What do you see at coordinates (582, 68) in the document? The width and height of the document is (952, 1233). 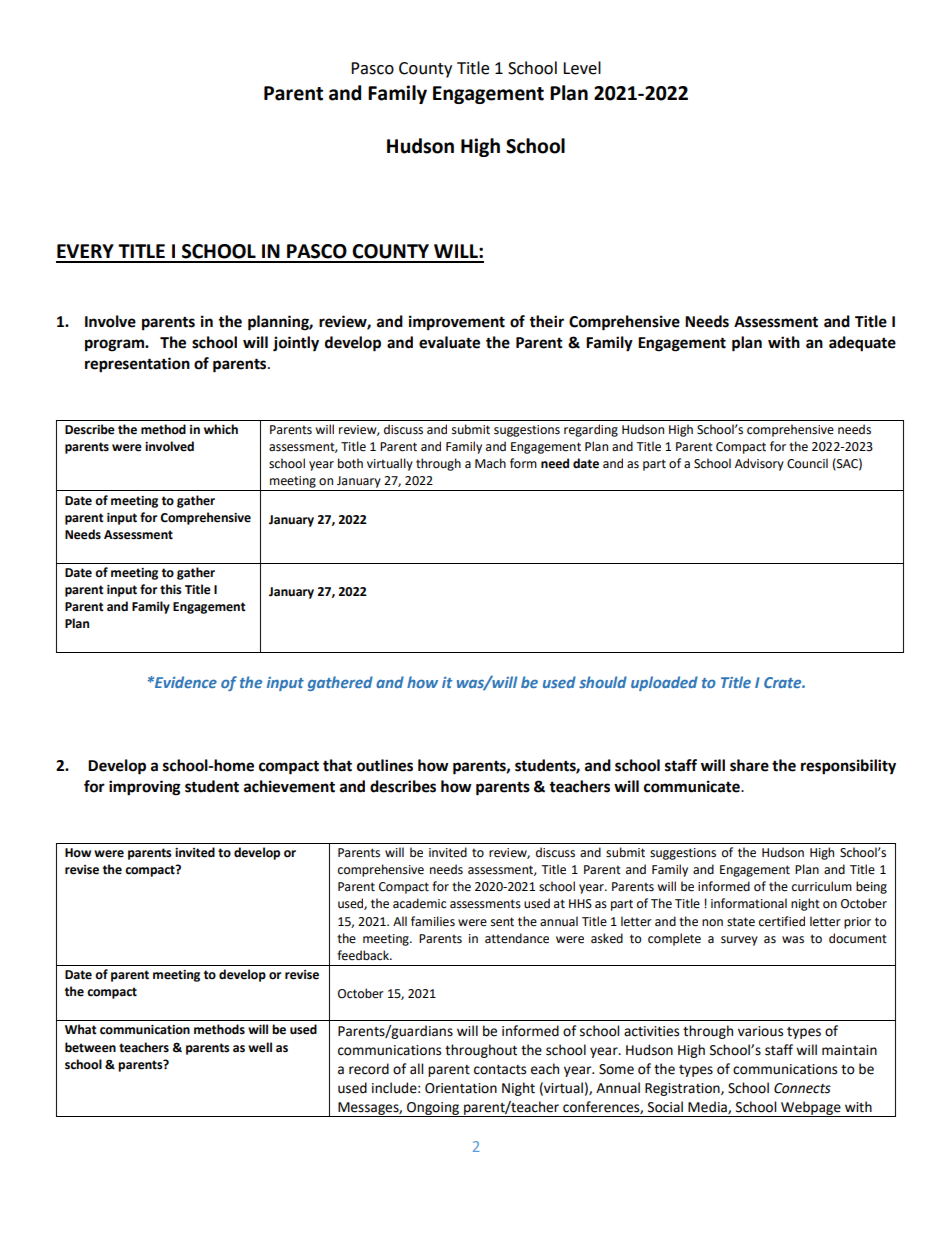 I see `Level` at bounding box center [582, 68].
